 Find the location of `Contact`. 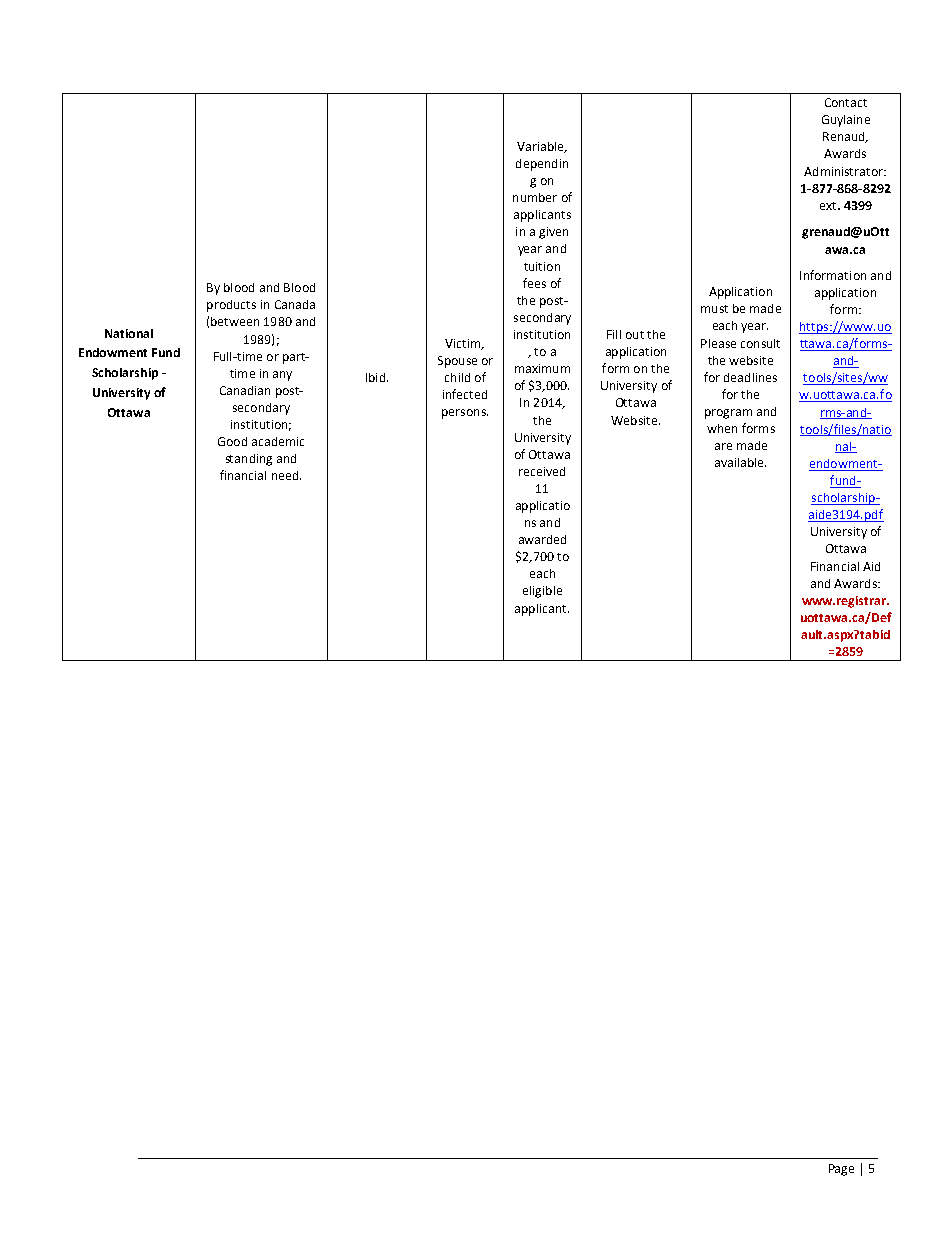

Contact is located at coordinates (846, 102).
